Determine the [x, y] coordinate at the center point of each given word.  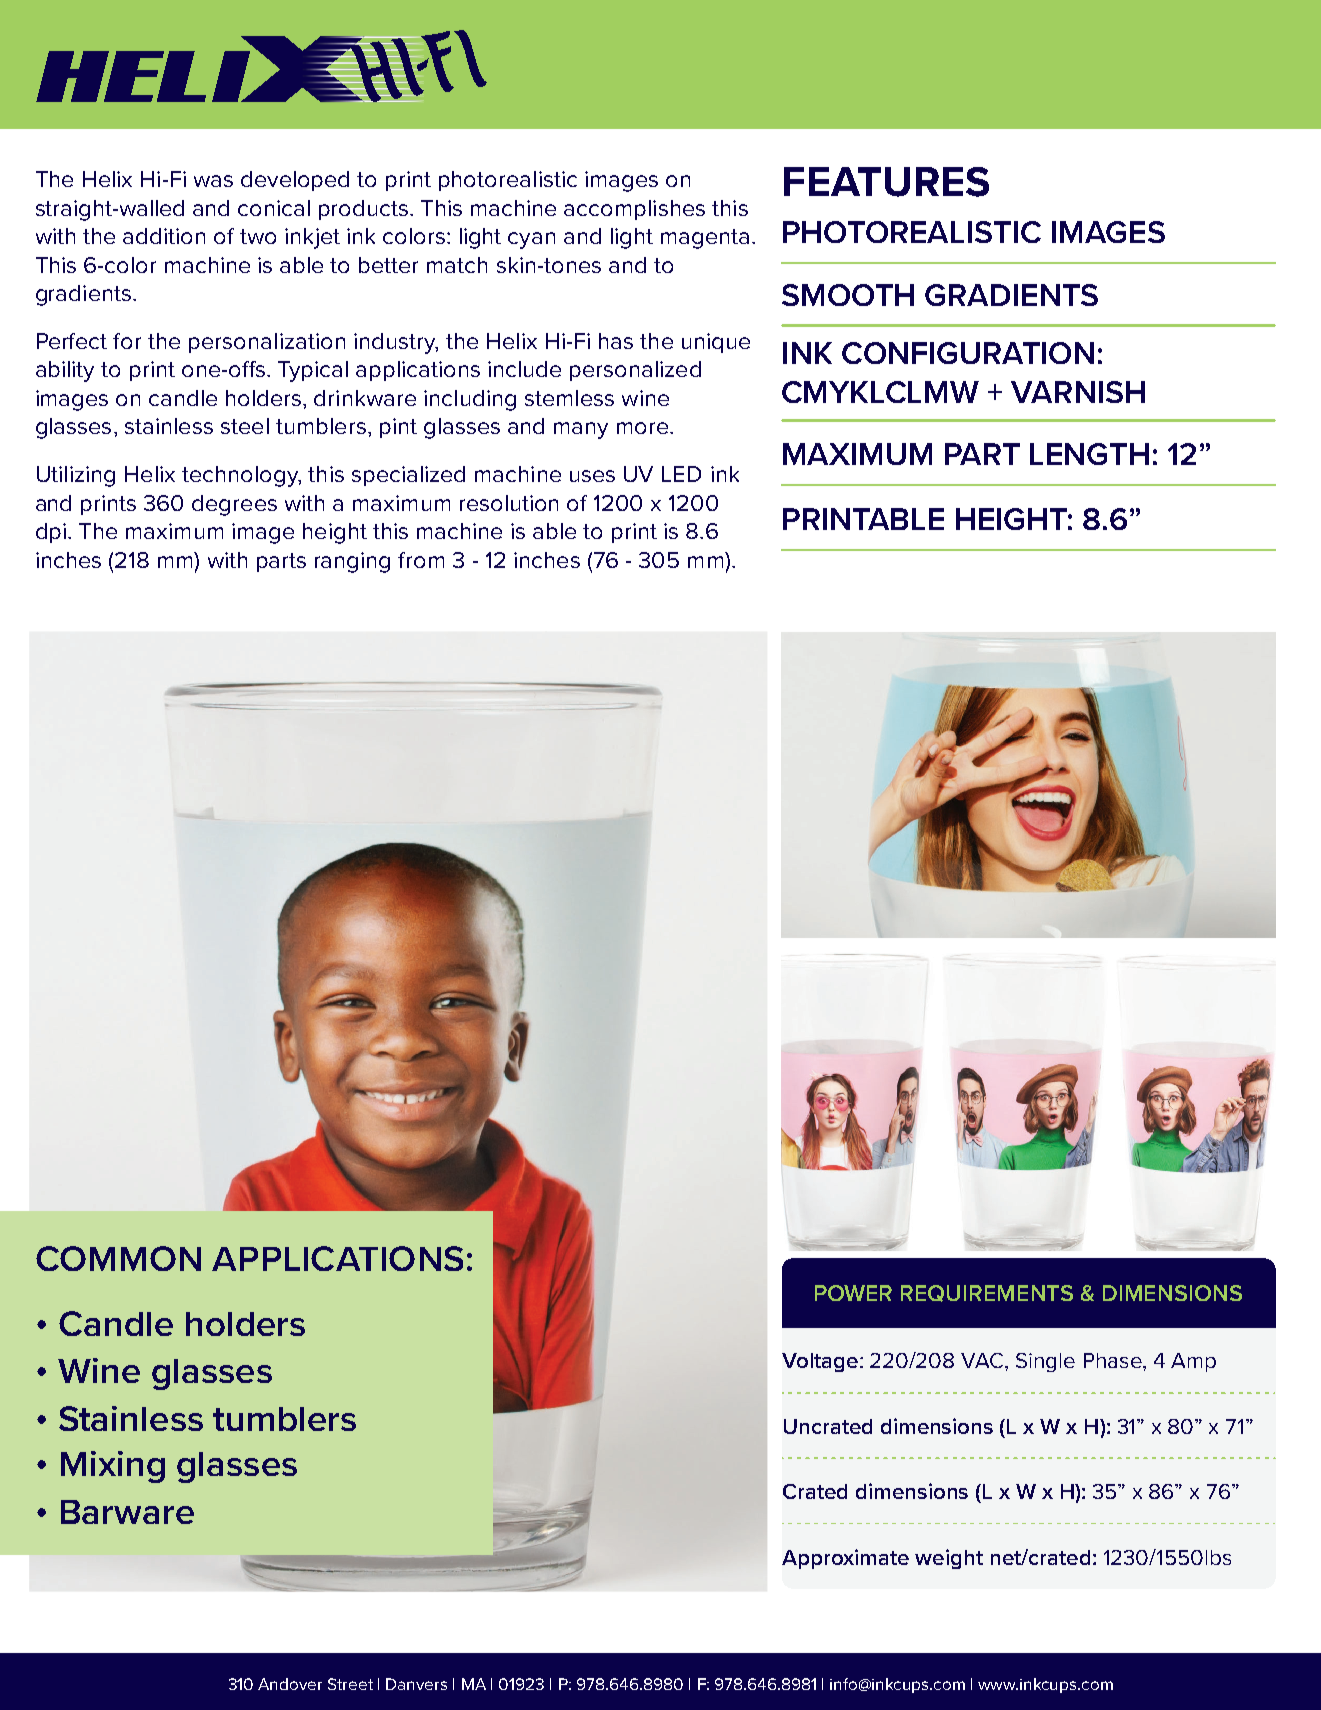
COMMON [118, 1258]
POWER [853, 1293]
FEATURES [886, 182]
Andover [290, 1684]
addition [164, 236]
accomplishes [634, 210]
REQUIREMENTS [987, 1293]
